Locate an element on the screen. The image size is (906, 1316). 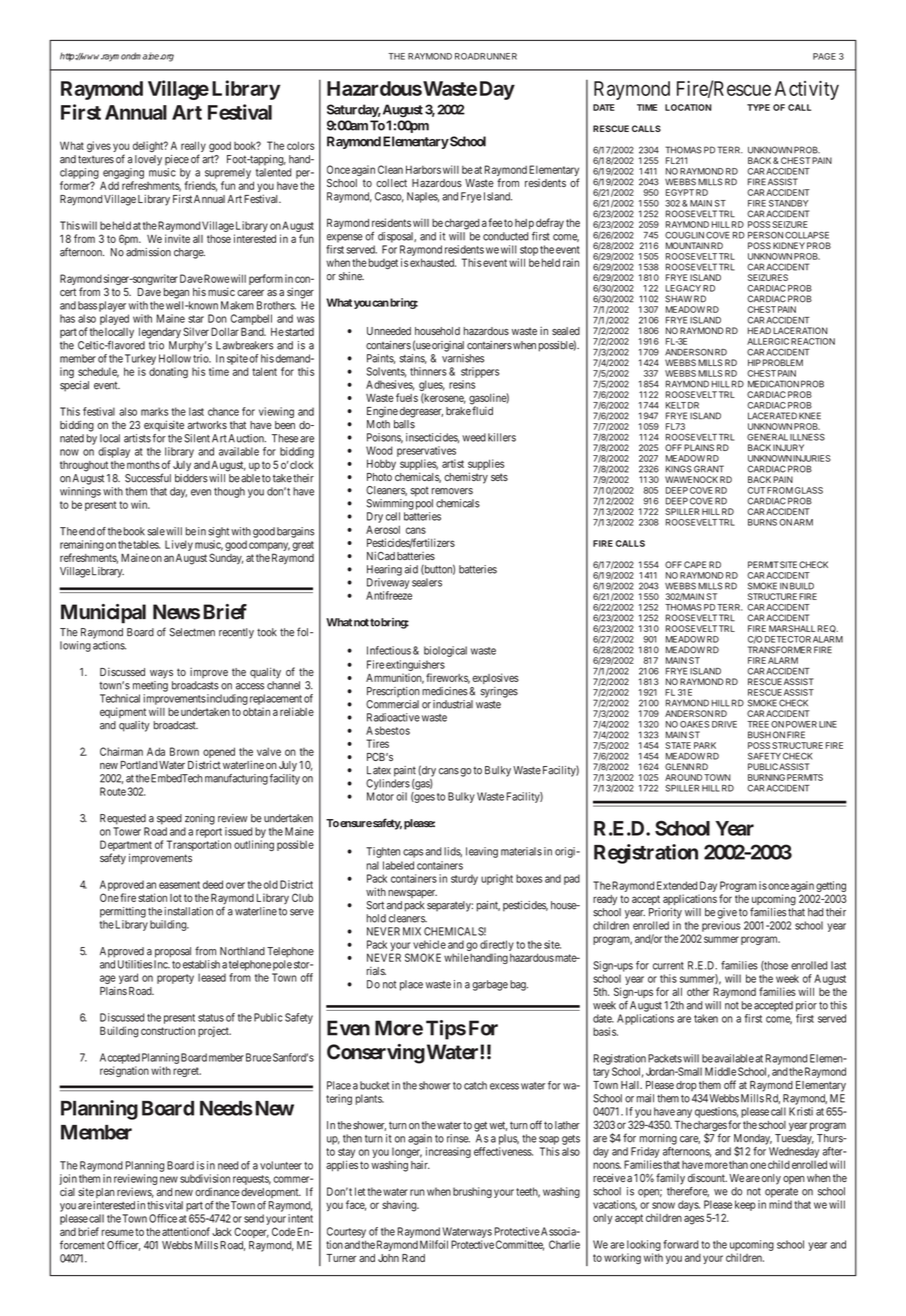
vital is located at coordinates (173, 1205).
